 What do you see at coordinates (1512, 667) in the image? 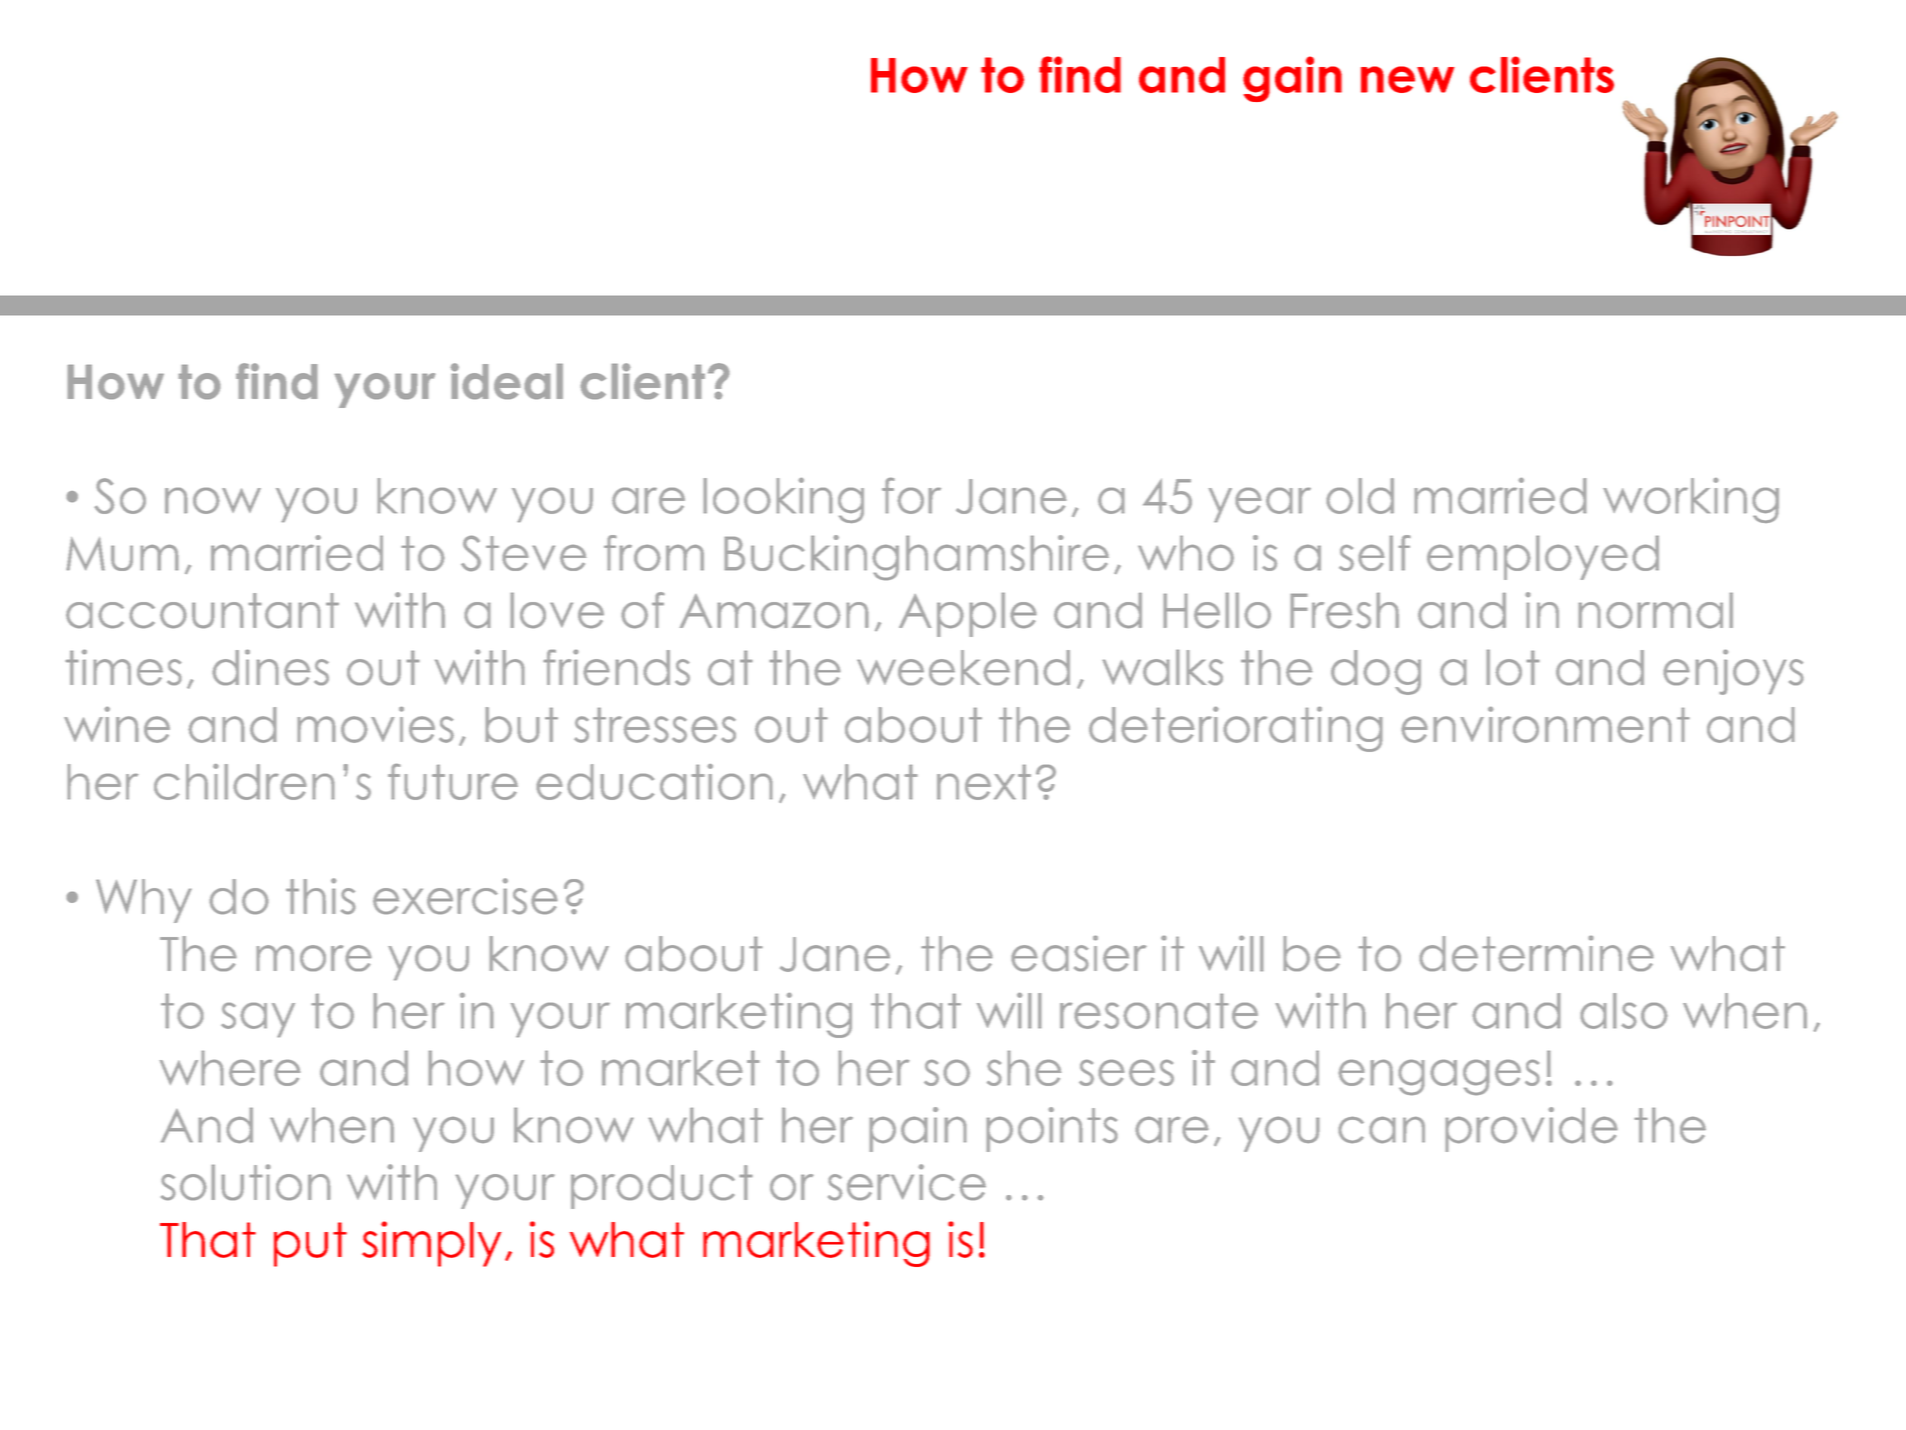
I see `lot` at bounding box center [1512, 667].
